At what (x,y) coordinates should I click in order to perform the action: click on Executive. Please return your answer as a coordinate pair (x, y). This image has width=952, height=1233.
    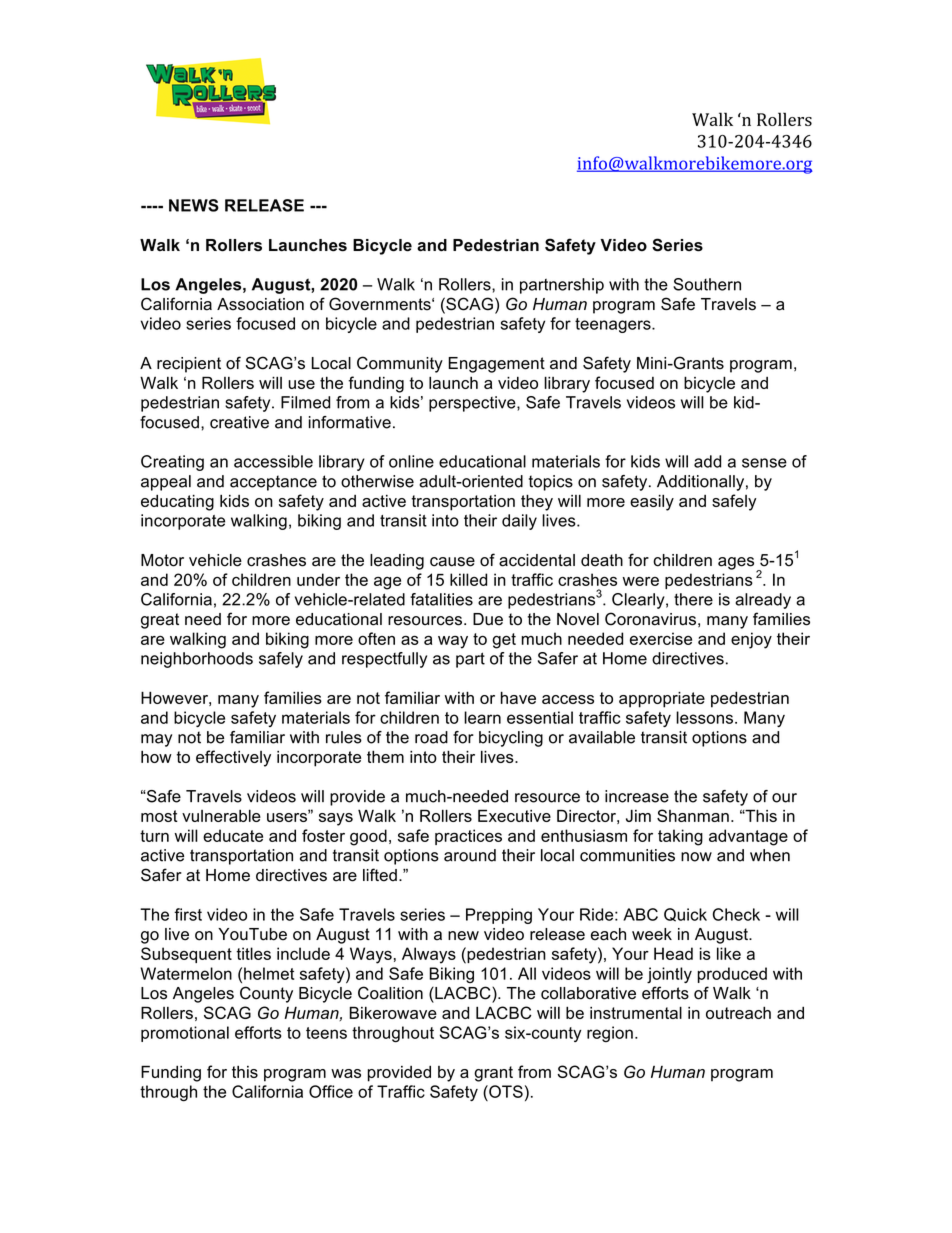
    Looking at the image, I should click on (514, 815).
